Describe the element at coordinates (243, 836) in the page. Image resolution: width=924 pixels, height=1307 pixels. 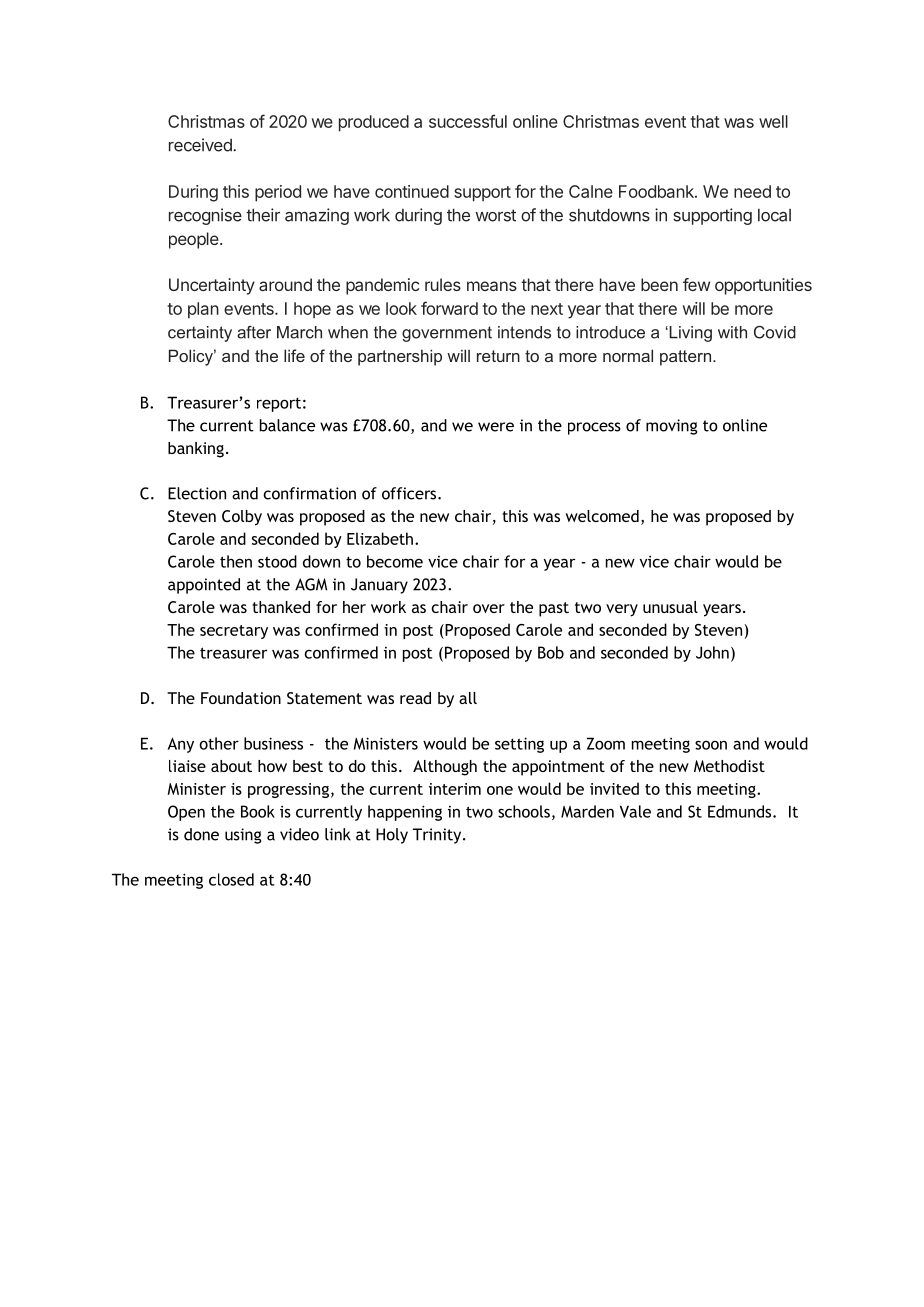
I see `using` at that location.
